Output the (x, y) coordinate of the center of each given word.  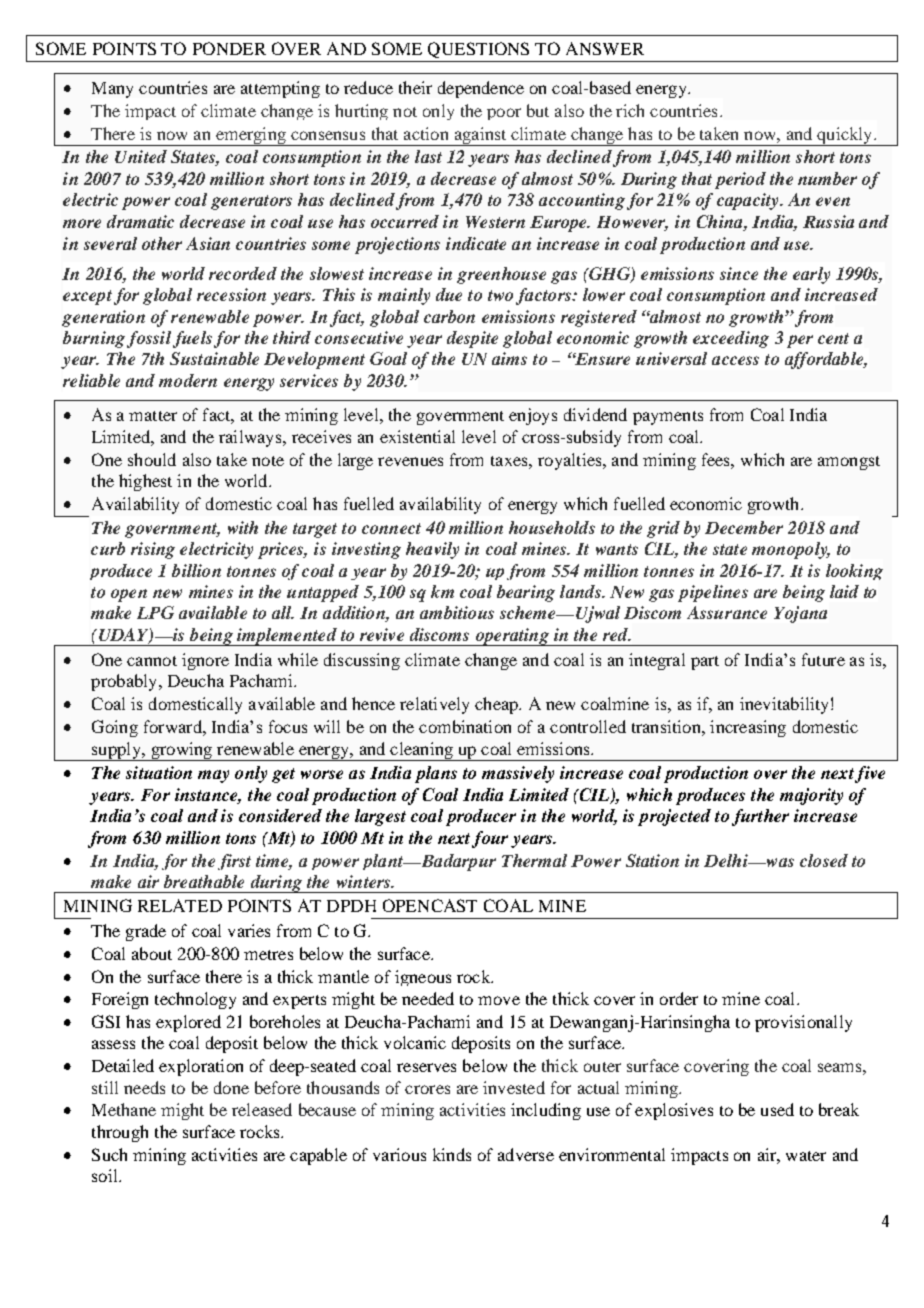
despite (472, 339)
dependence (481, 89)
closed (824, 860)
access (735, 360)
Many (112, 90)
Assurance (727, 612)
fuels (192, 339)
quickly (845, 136)
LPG (155, 612)
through (120, 1133)
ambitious (457, 612)
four (490, 839)
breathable (204, 881)
